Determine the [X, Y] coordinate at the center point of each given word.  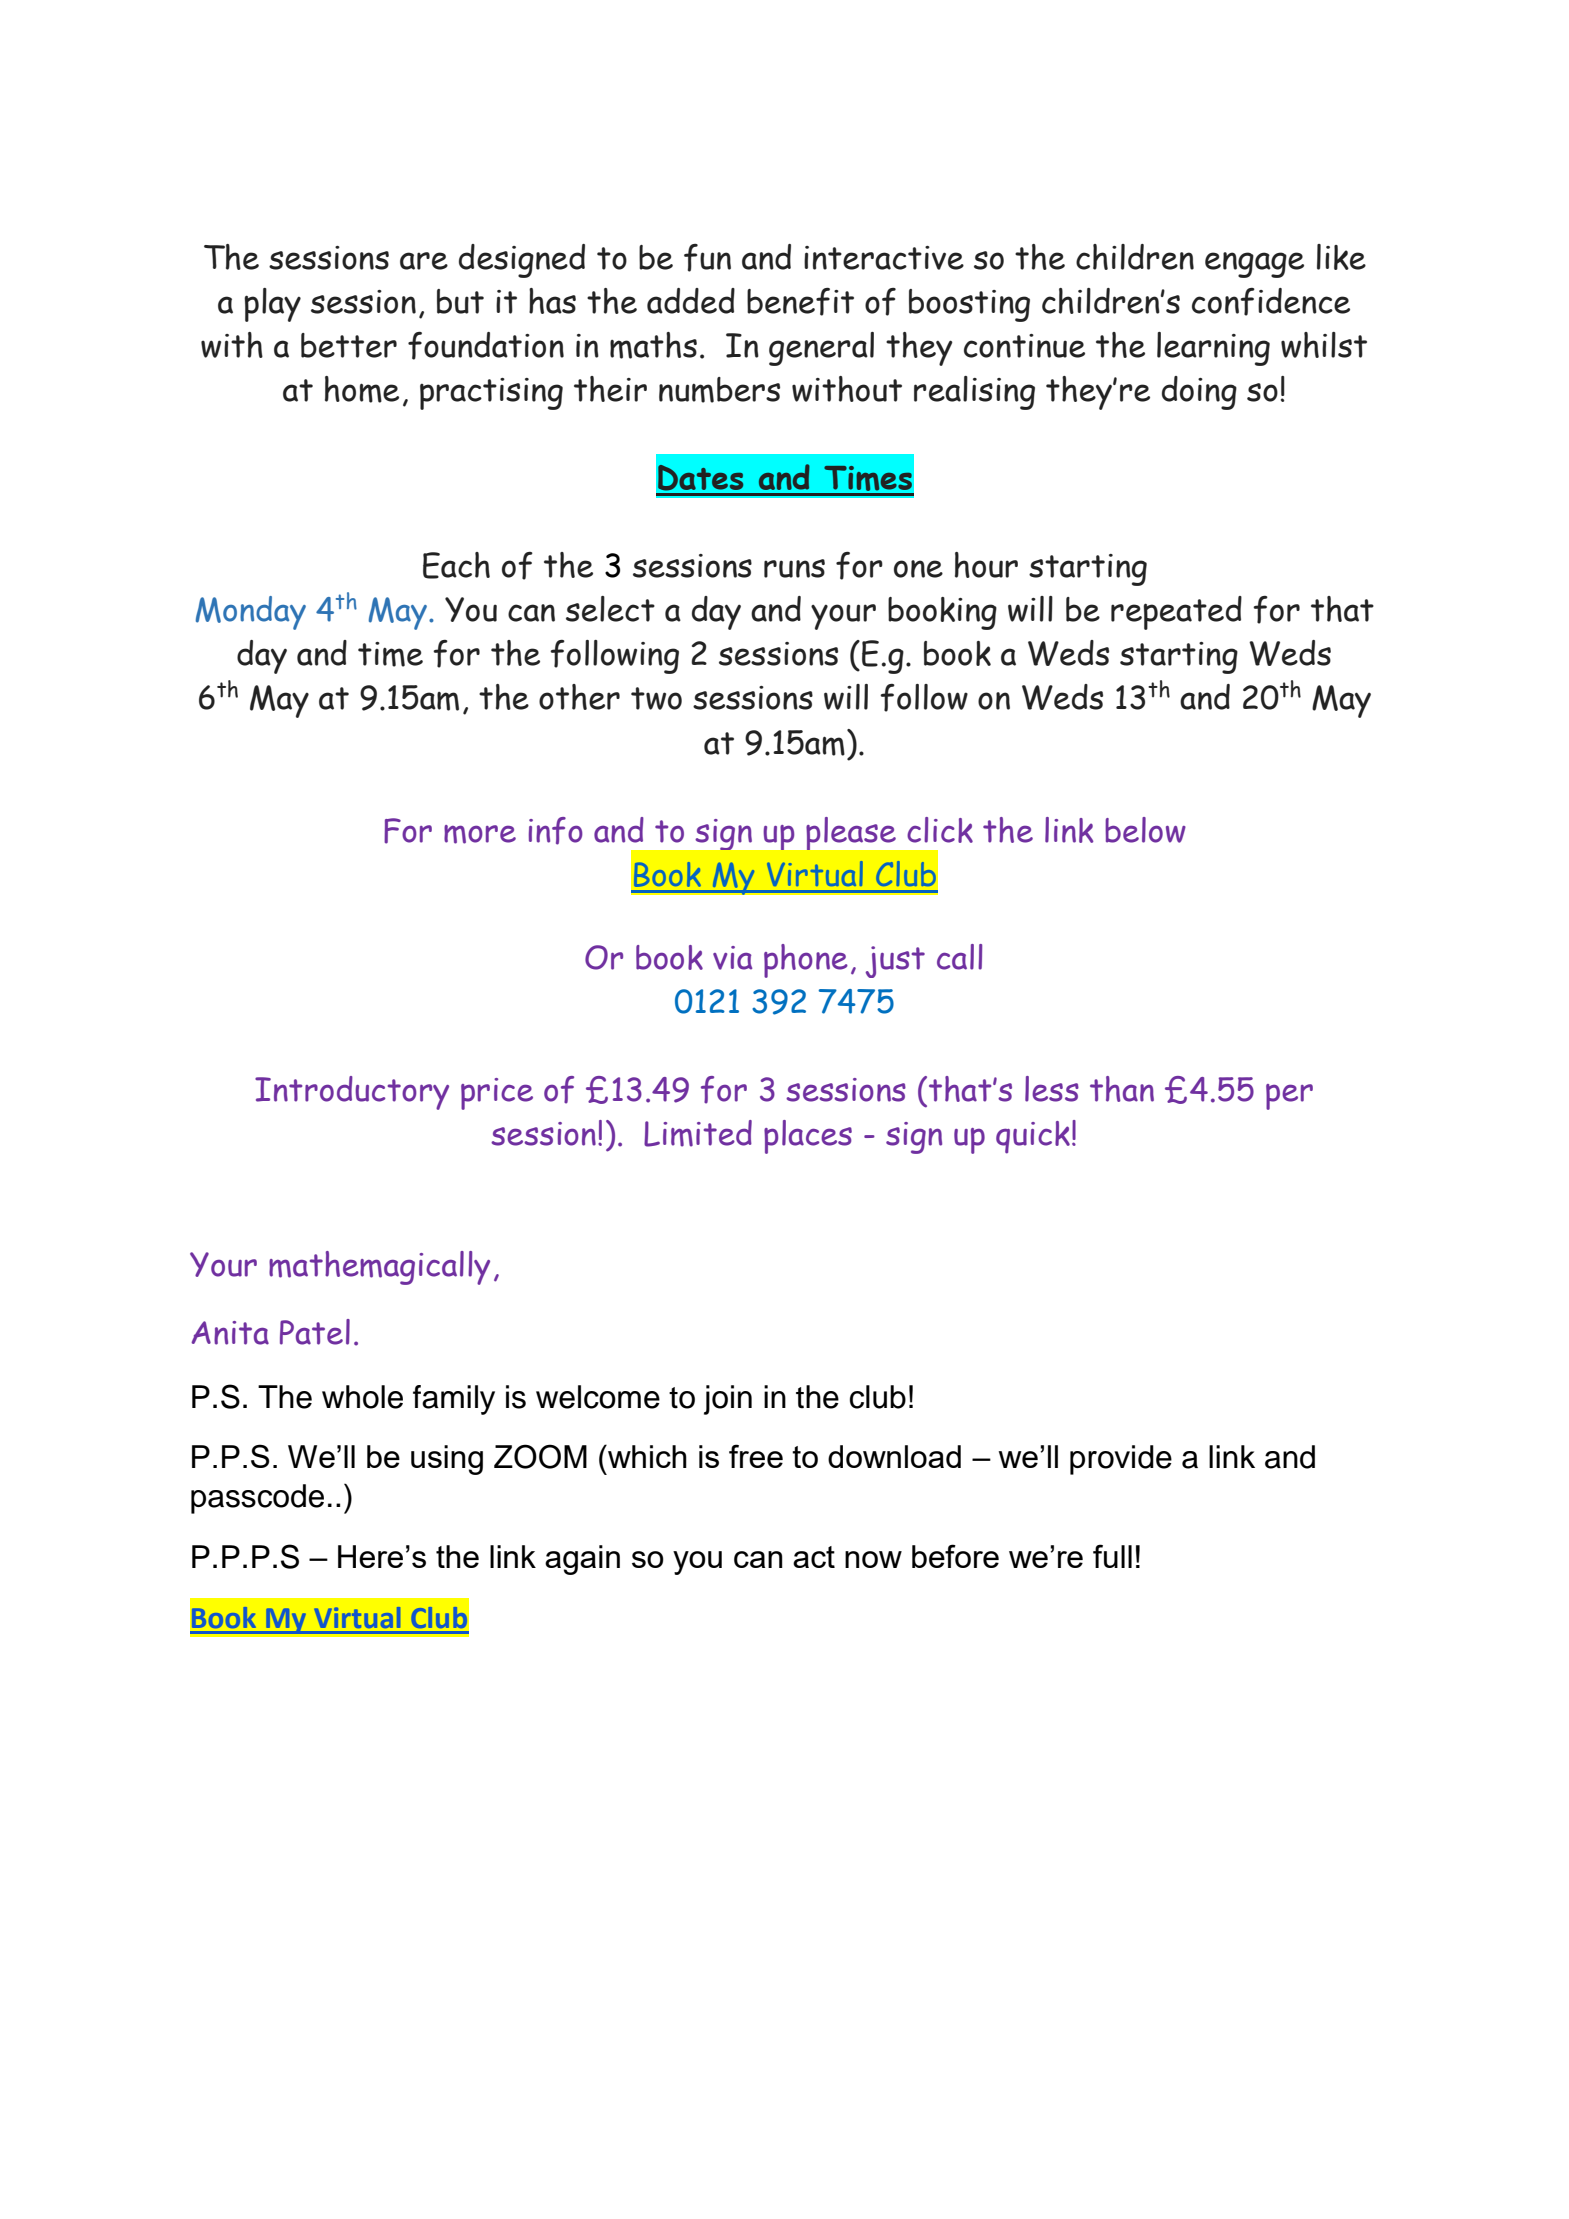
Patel [315, 1332]
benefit [800, 302]
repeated [1176, 613]
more [480, 834]
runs [794, 568]
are [424, 261]
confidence [1271, 302]
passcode [257, 1499]
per [1289, 1097]
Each [456, 565]
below [1145, 830]
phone [806, 961]
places [808, 1137]
